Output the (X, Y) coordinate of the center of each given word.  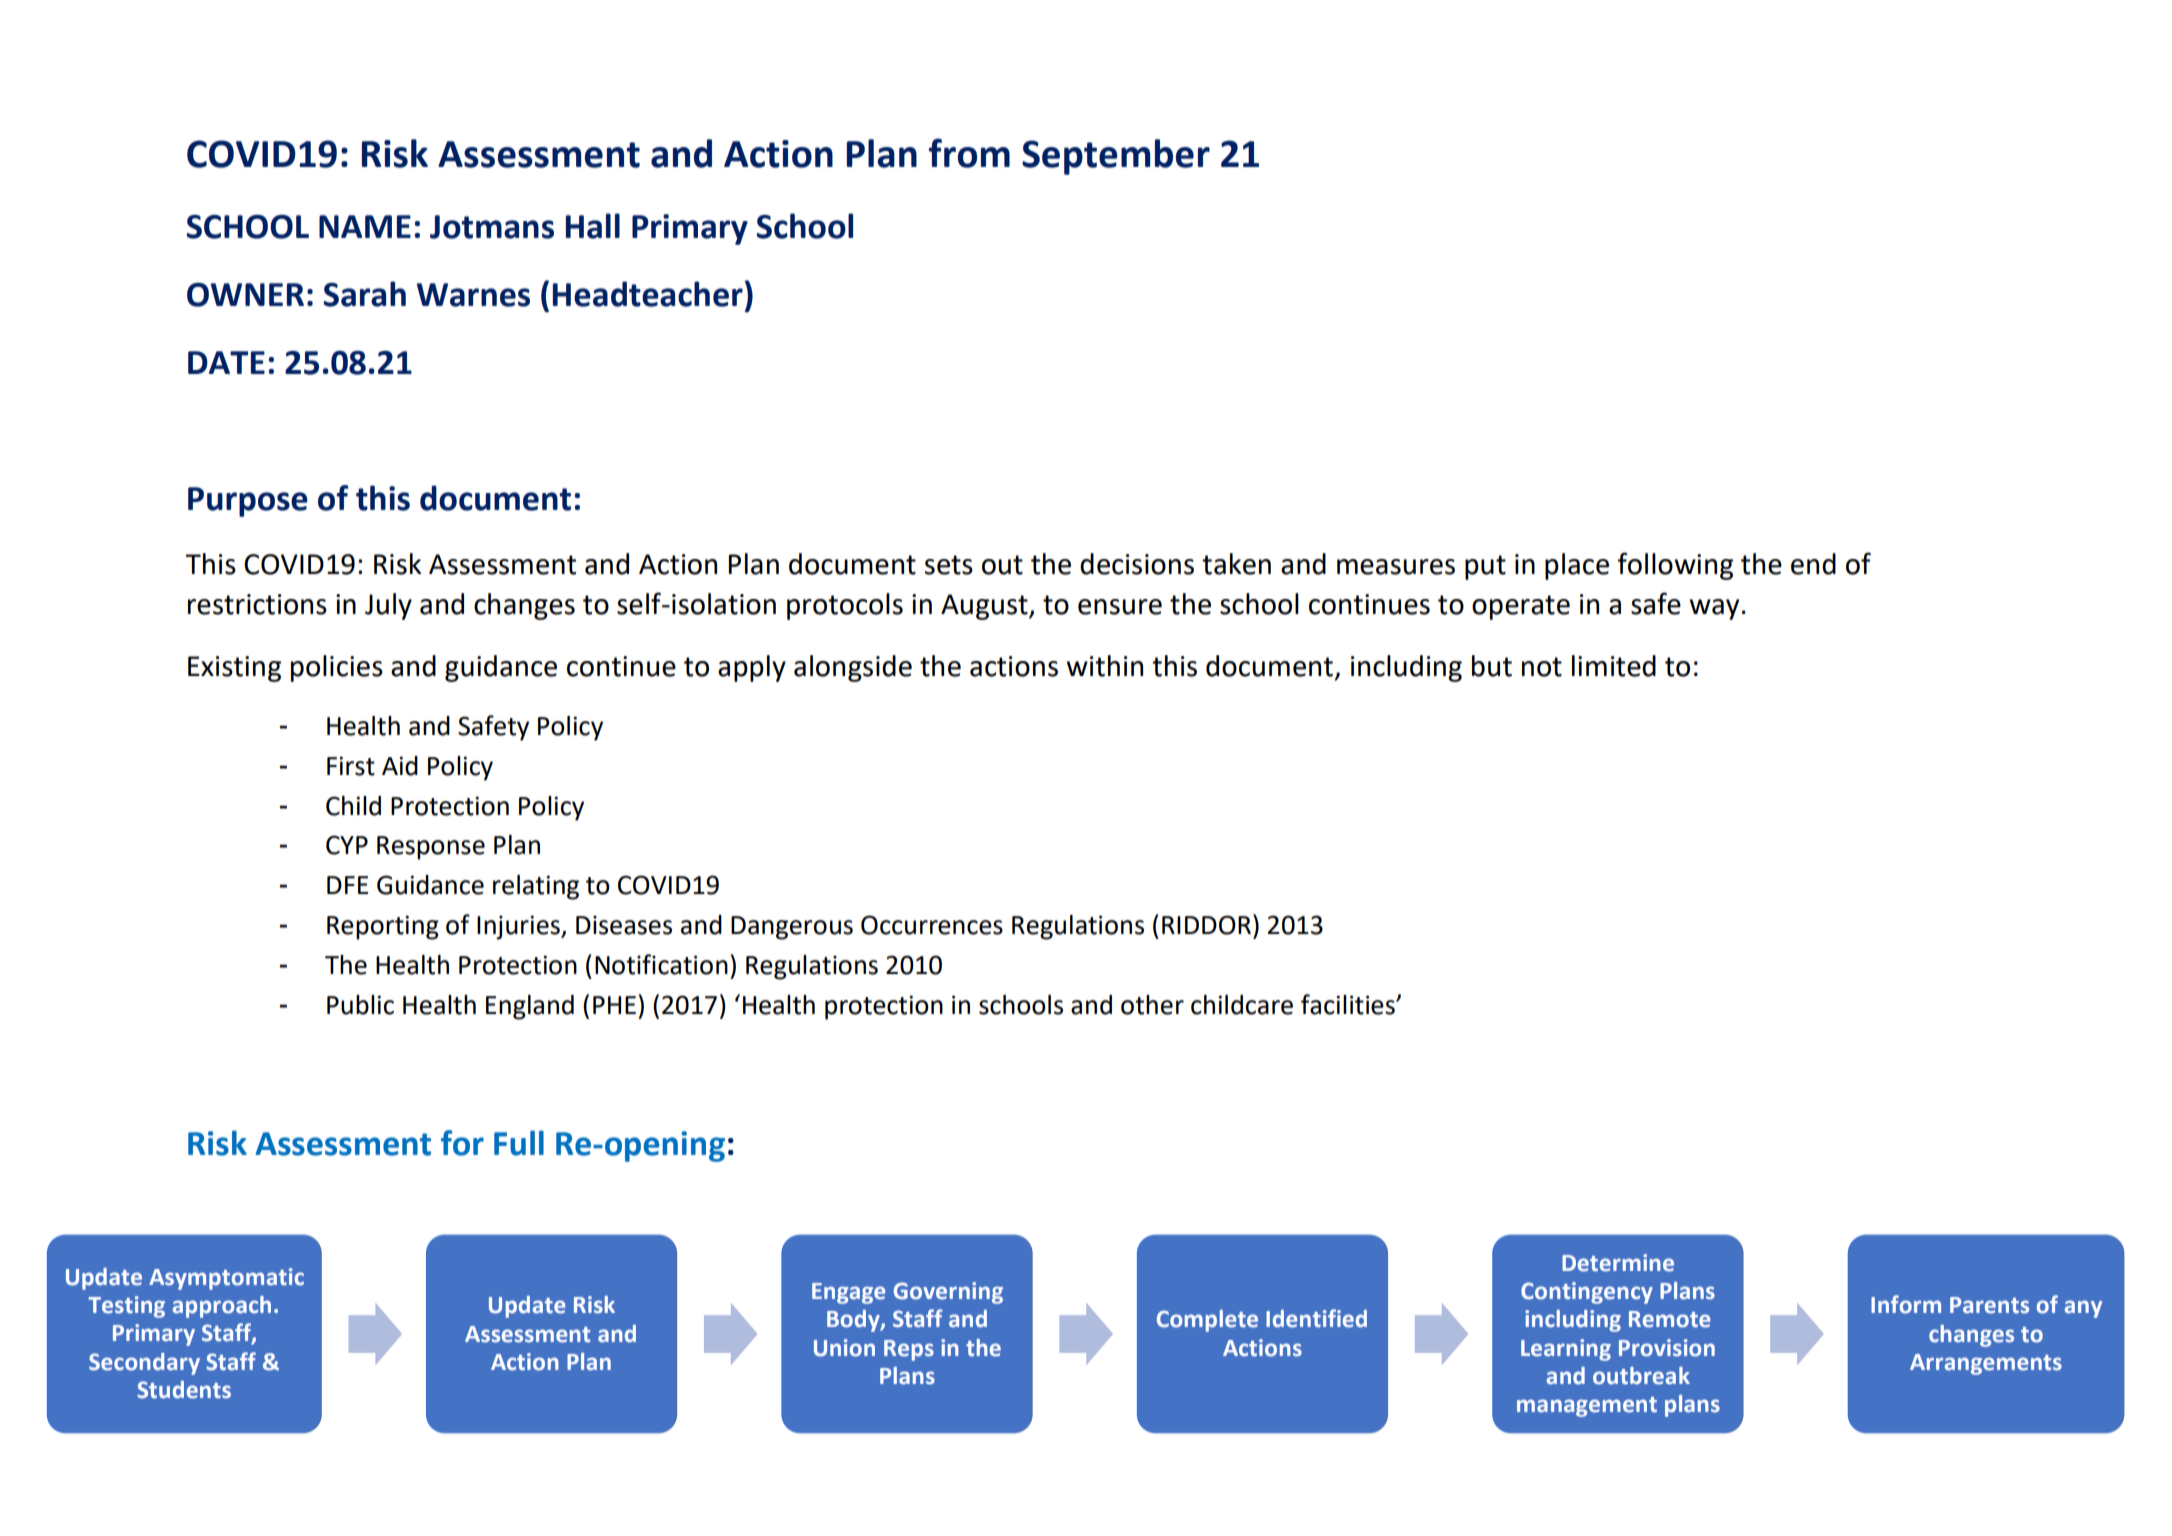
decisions (1137, 564)
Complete (1207, 1321)
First (351, 766)
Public (360, 1005)
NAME (365, 226)
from (969, 153)
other (1152, 1005)
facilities (1349, 1004)
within (1104, 666)
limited (1614, 666)
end (1813, 564)
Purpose (248, 502)
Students (184, 1390)
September (1116, 157)
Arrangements (1986, 1364)
